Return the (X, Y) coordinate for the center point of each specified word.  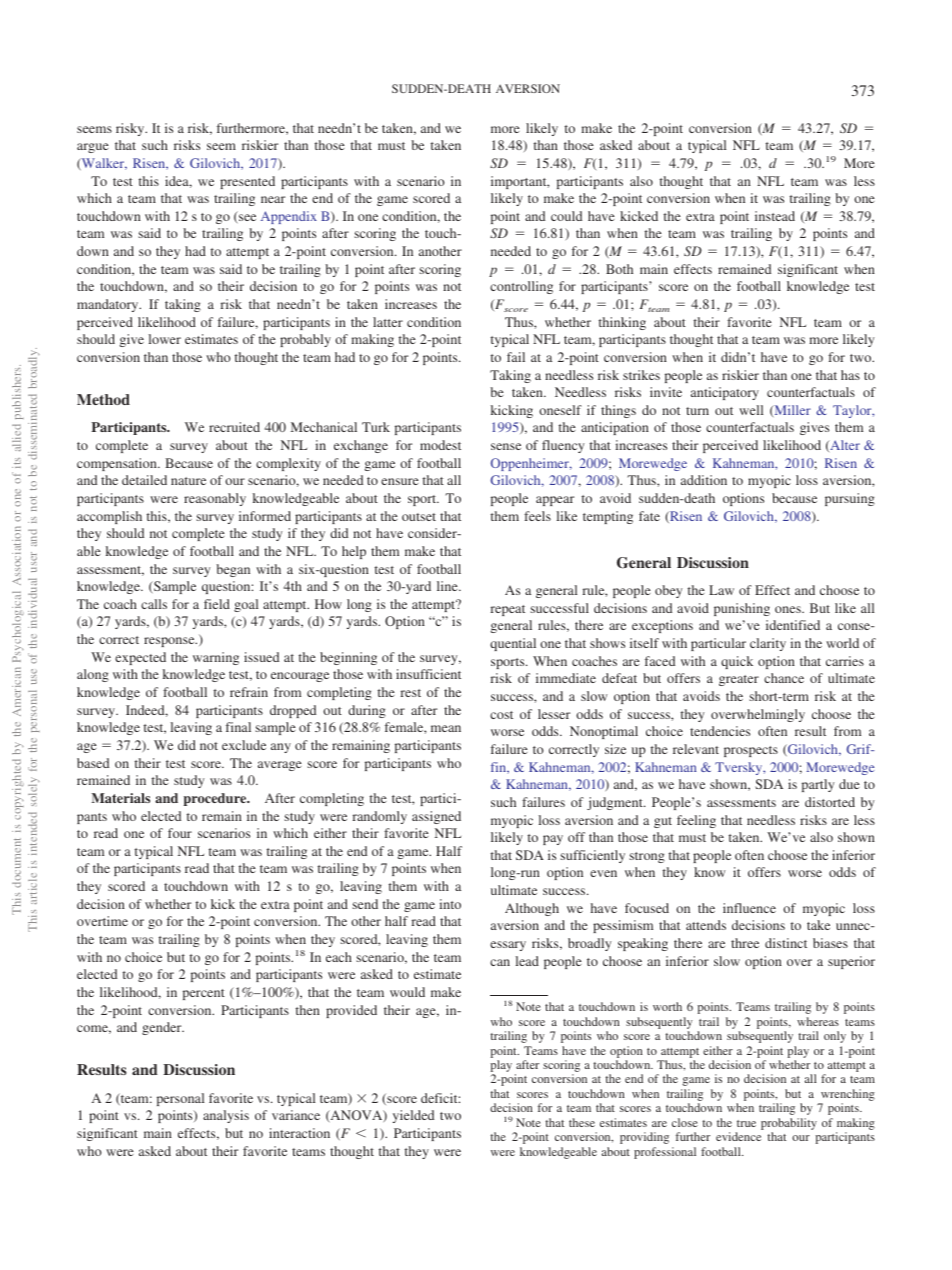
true (746, 1123)
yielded (413, 1116)
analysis (226, 1116)
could (566, 216)
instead (775, 216)
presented (247, 182)
